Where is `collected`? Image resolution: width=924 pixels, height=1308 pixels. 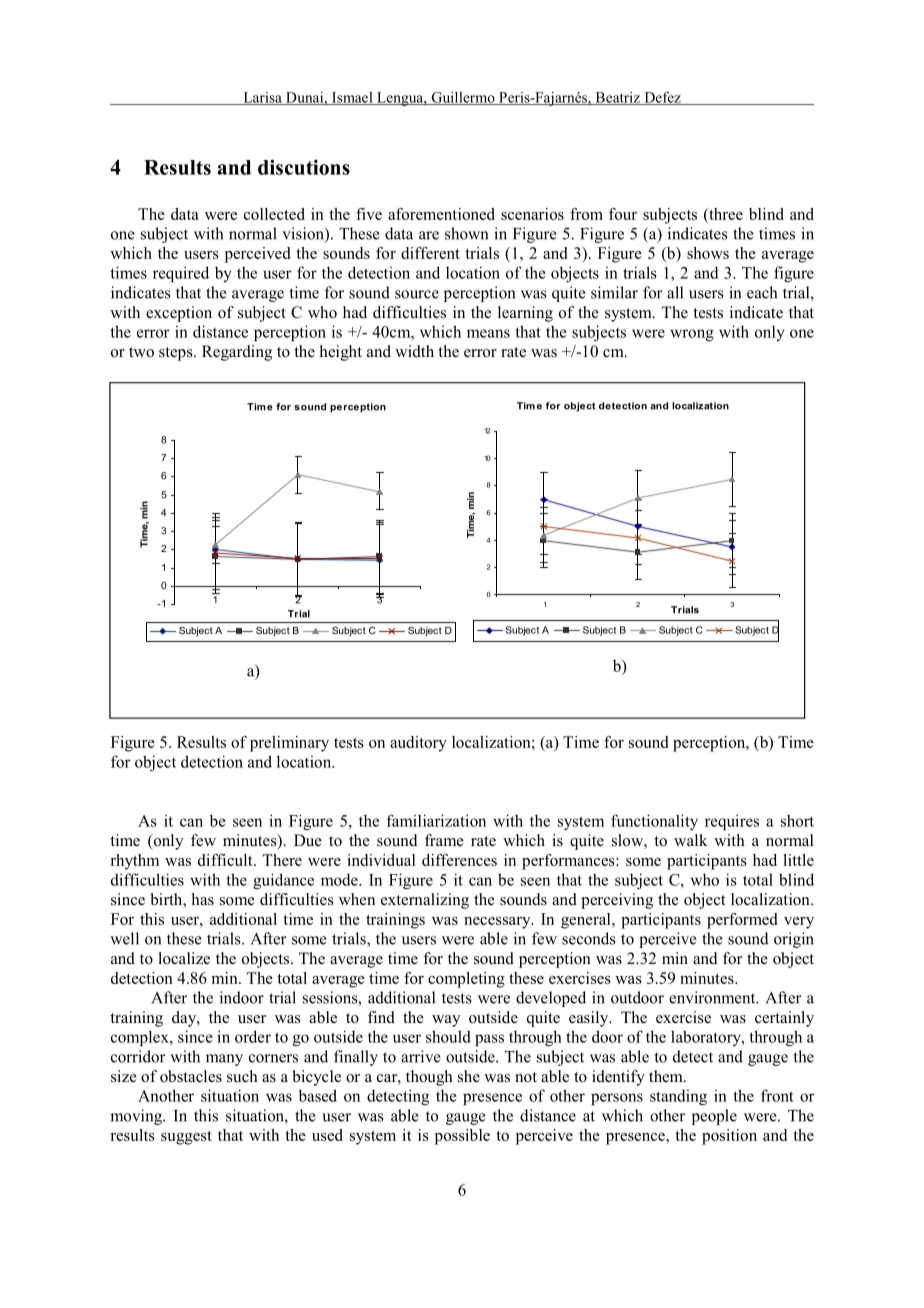
collected is located at coordinates (274, 214).
